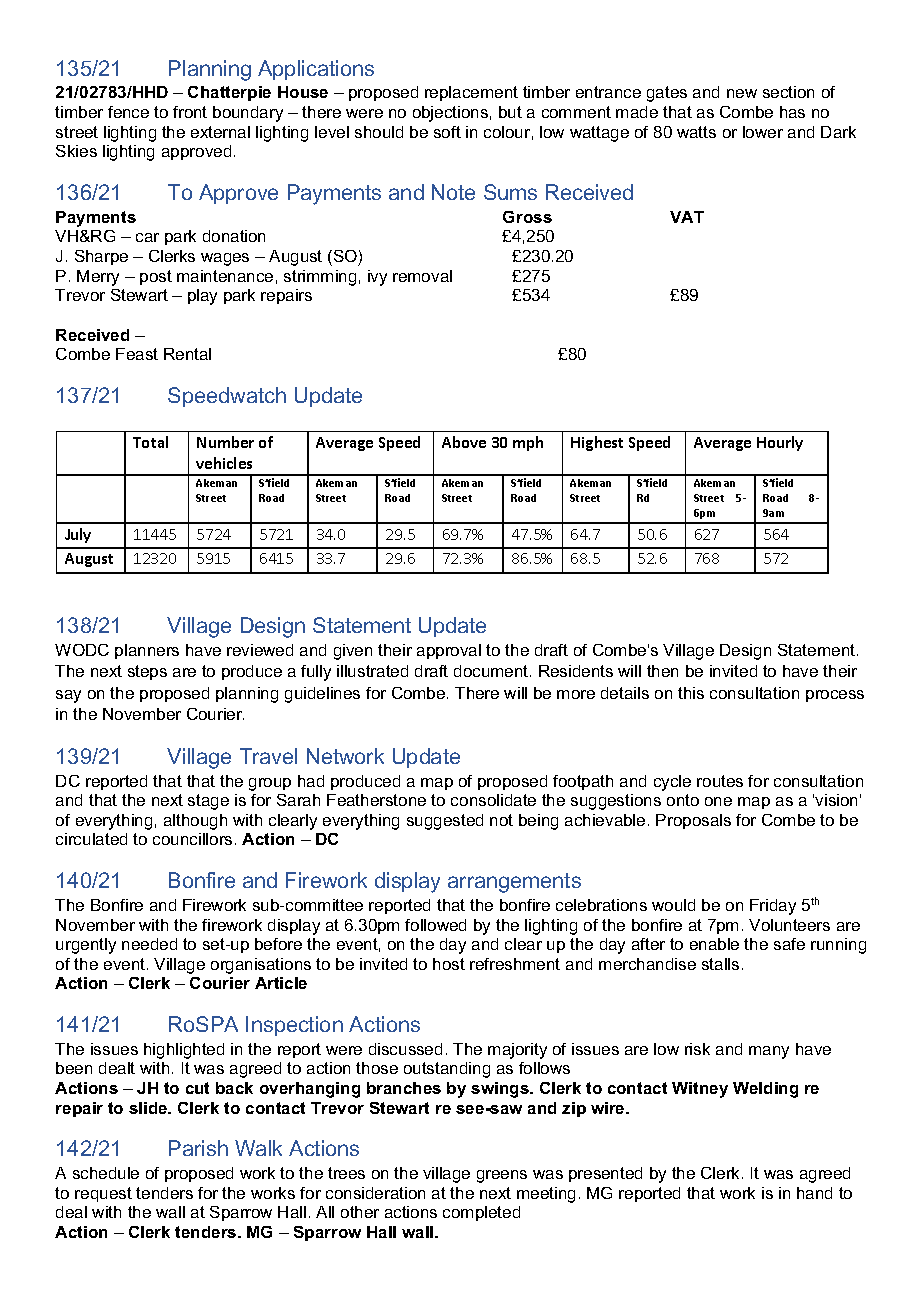 The image size is (924, 1308). I want to click on greens, so click(502, 1176).
